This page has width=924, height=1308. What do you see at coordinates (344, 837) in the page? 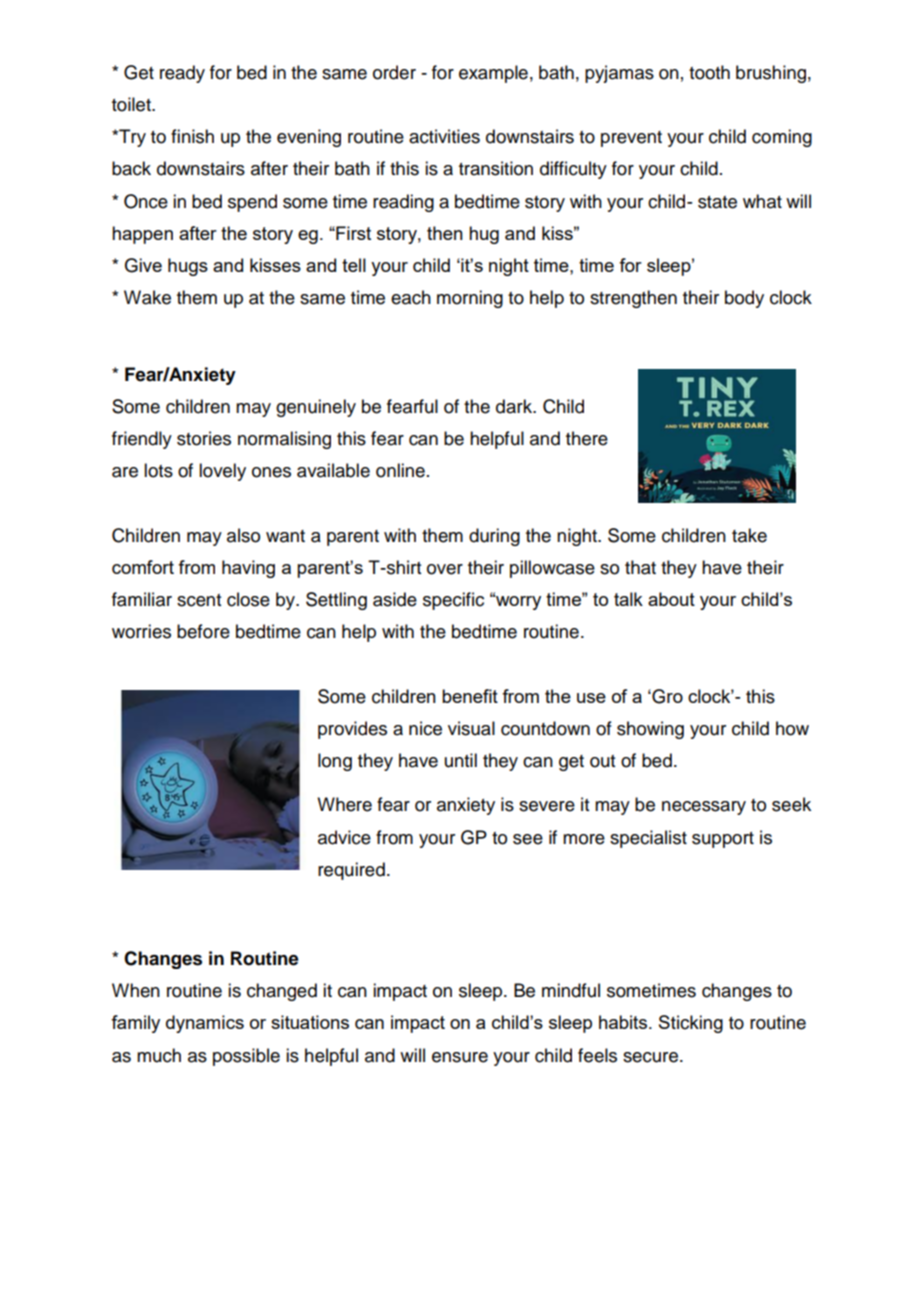
I see `advice` at bounding box center [344, 837].
